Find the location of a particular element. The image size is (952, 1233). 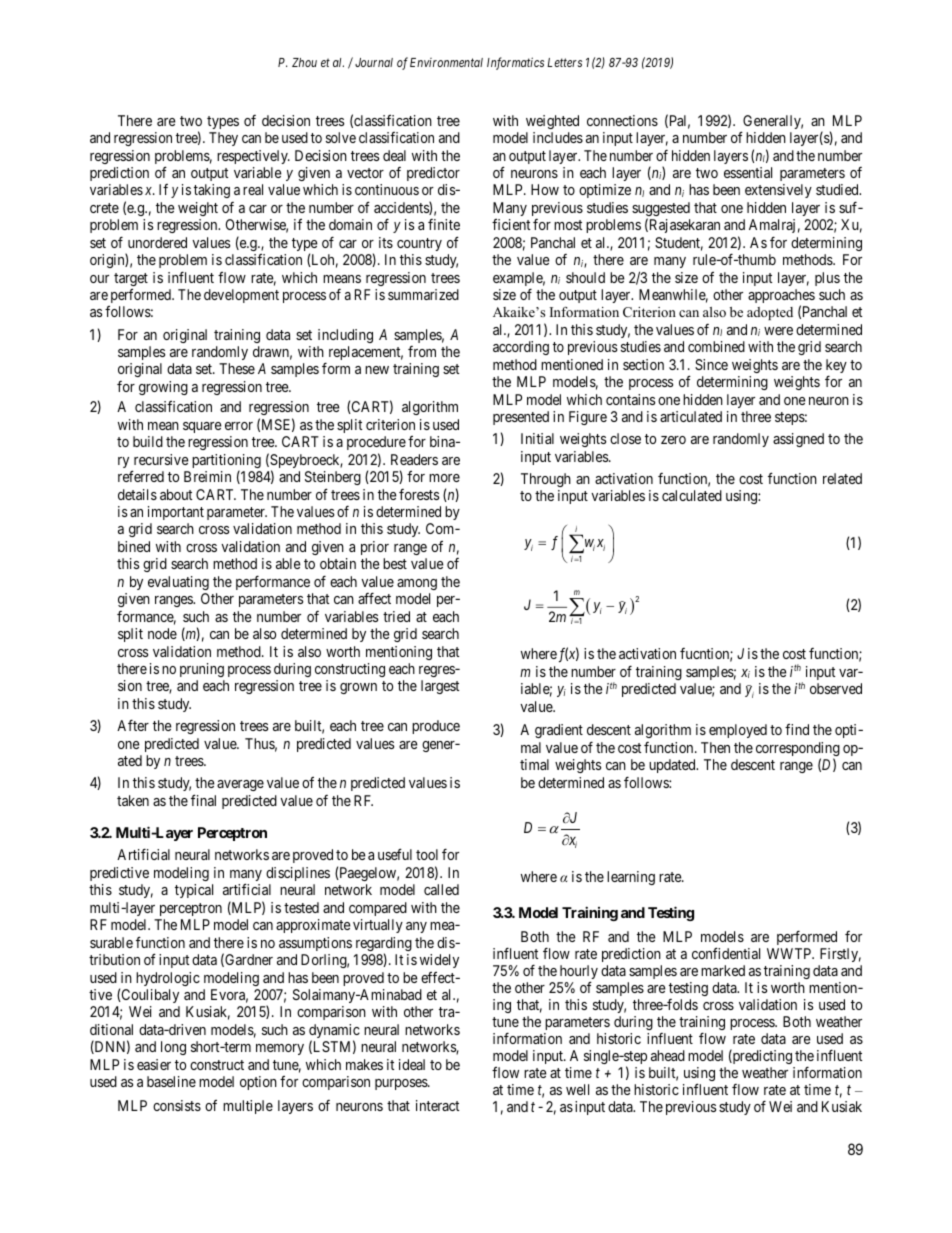

They is located at coordinates (223, 139).
